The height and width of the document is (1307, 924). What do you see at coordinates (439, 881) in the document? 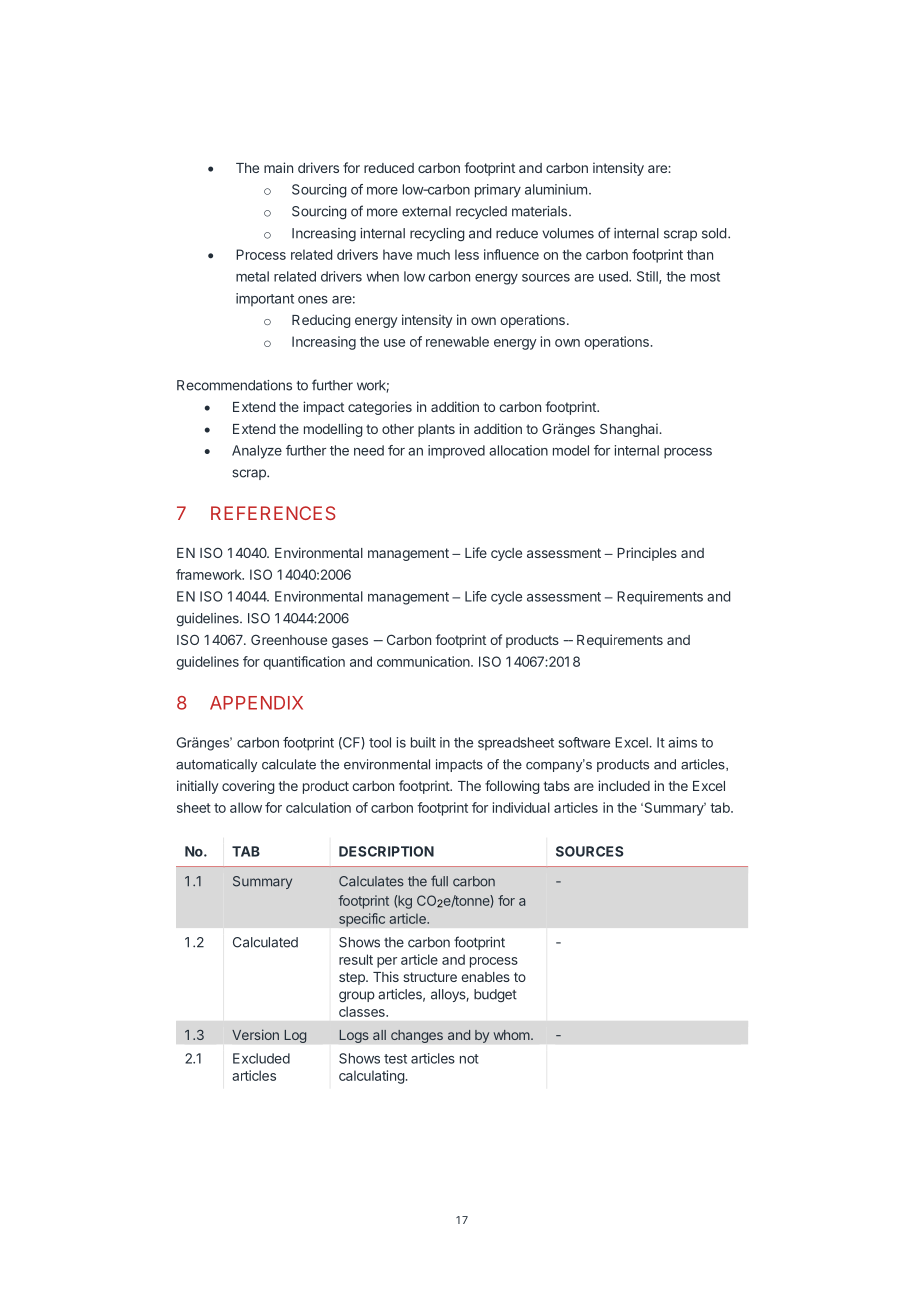
I see `full` at bounding box center [439, 881].
